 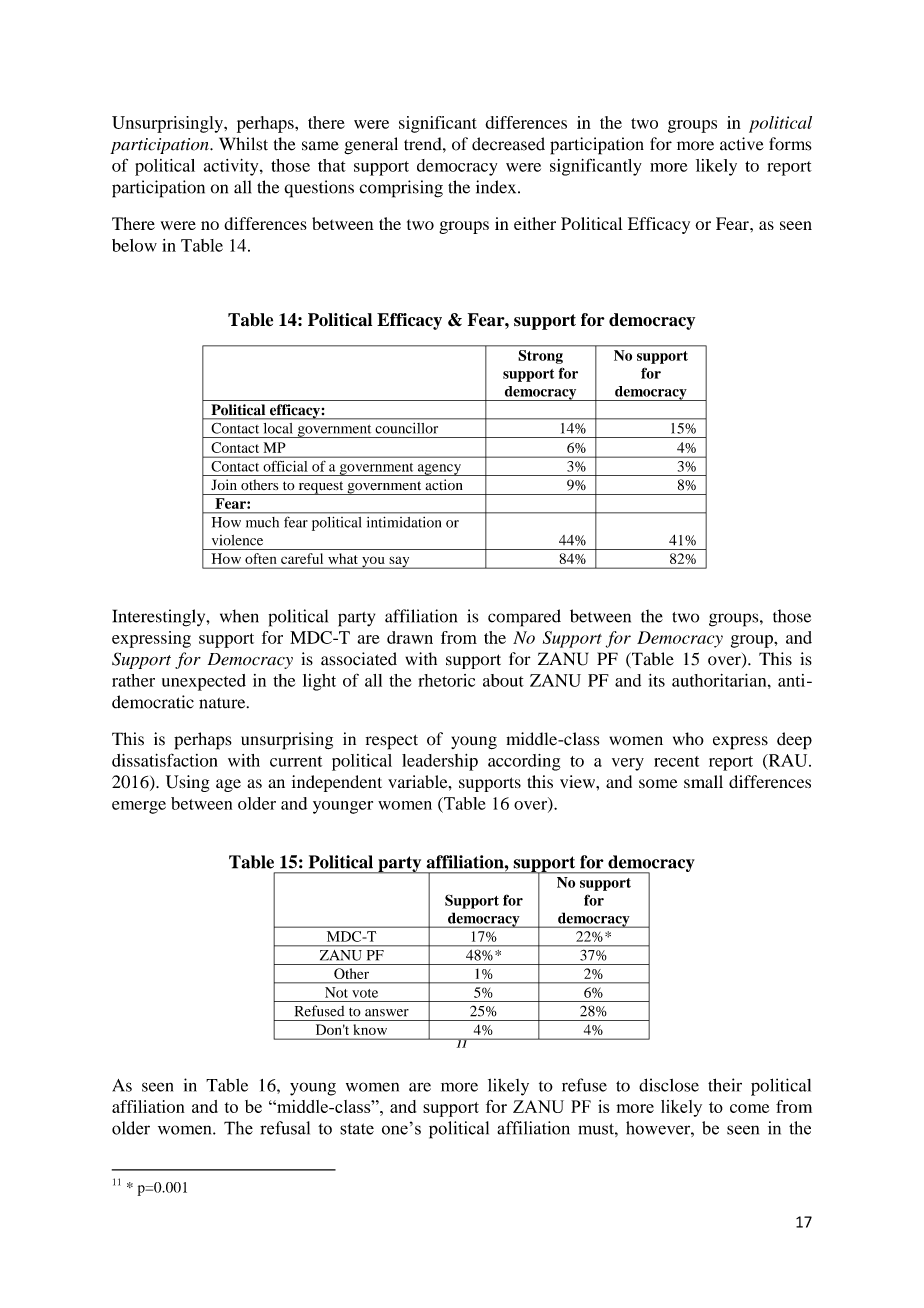 What do you see at coordinates (285, 1128) in the document?
I see `refusal` at bounding box center [285, 1128].
